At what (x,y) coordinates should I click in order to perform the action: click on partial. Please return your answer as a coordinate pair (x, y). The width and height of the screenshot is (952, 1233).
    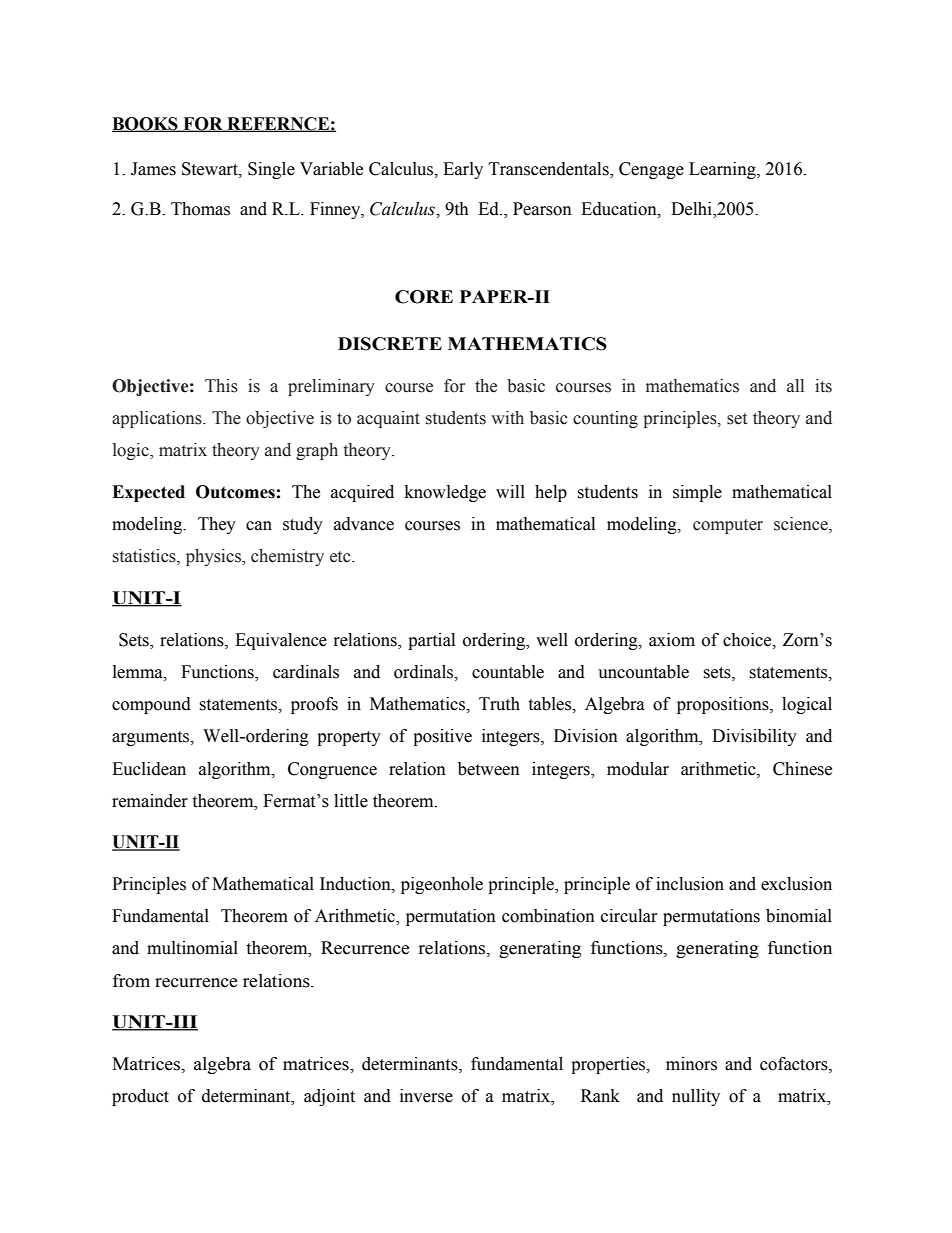
    Looking at the image, I should click on (431, 641).
